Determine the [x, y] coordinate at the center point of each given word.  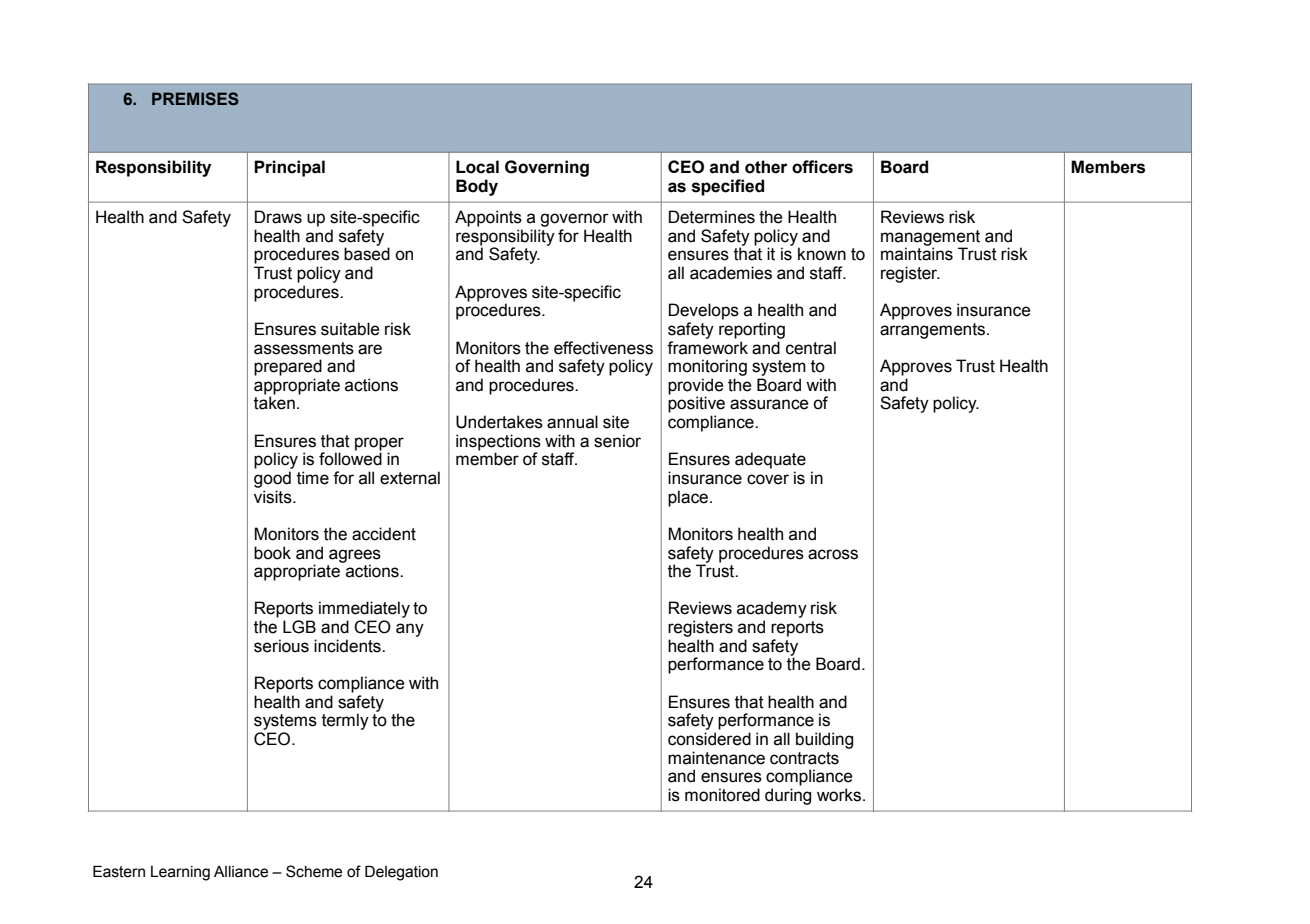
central [811, 348]
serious [281, 646]
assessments [304, 348]
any [410, 630]
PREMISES [195, 99]
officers [822, 167]
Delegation [401, 873]
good [272, 479]
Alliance [241, 872]
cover [768, 479]
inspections [498, 443]
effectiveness [603, 348]
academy [772, 611]
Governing [547, 168]
